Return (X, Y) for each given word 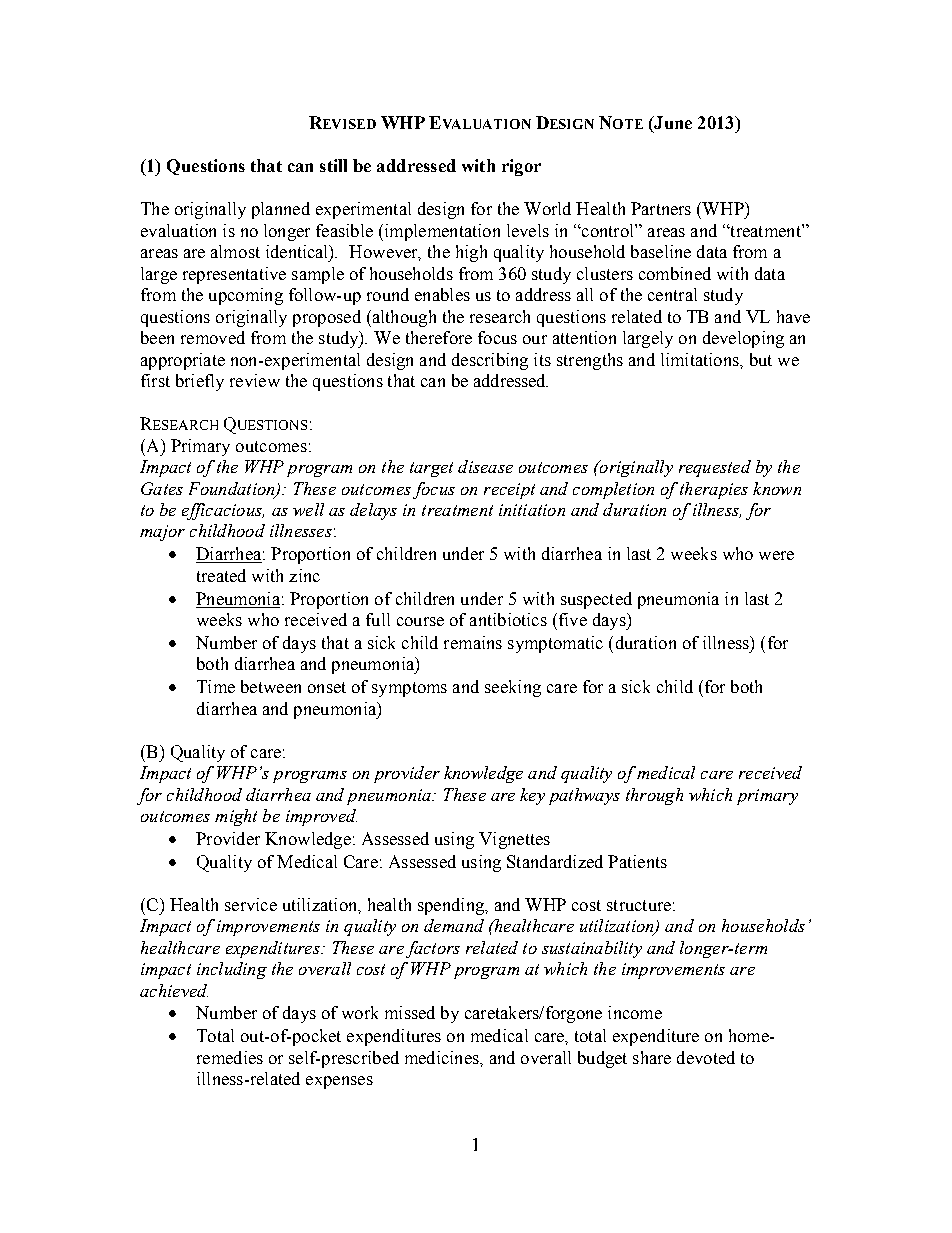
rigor (521, 167)
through (654, 796)
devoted (706, 1057)
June (672, 124)
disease (485, 466)
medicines (443, 1057)
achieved (174, 990)
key (532, 796)
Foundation (233, 489)
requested (715, 468)
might (236, 817)
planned (281, 210)
